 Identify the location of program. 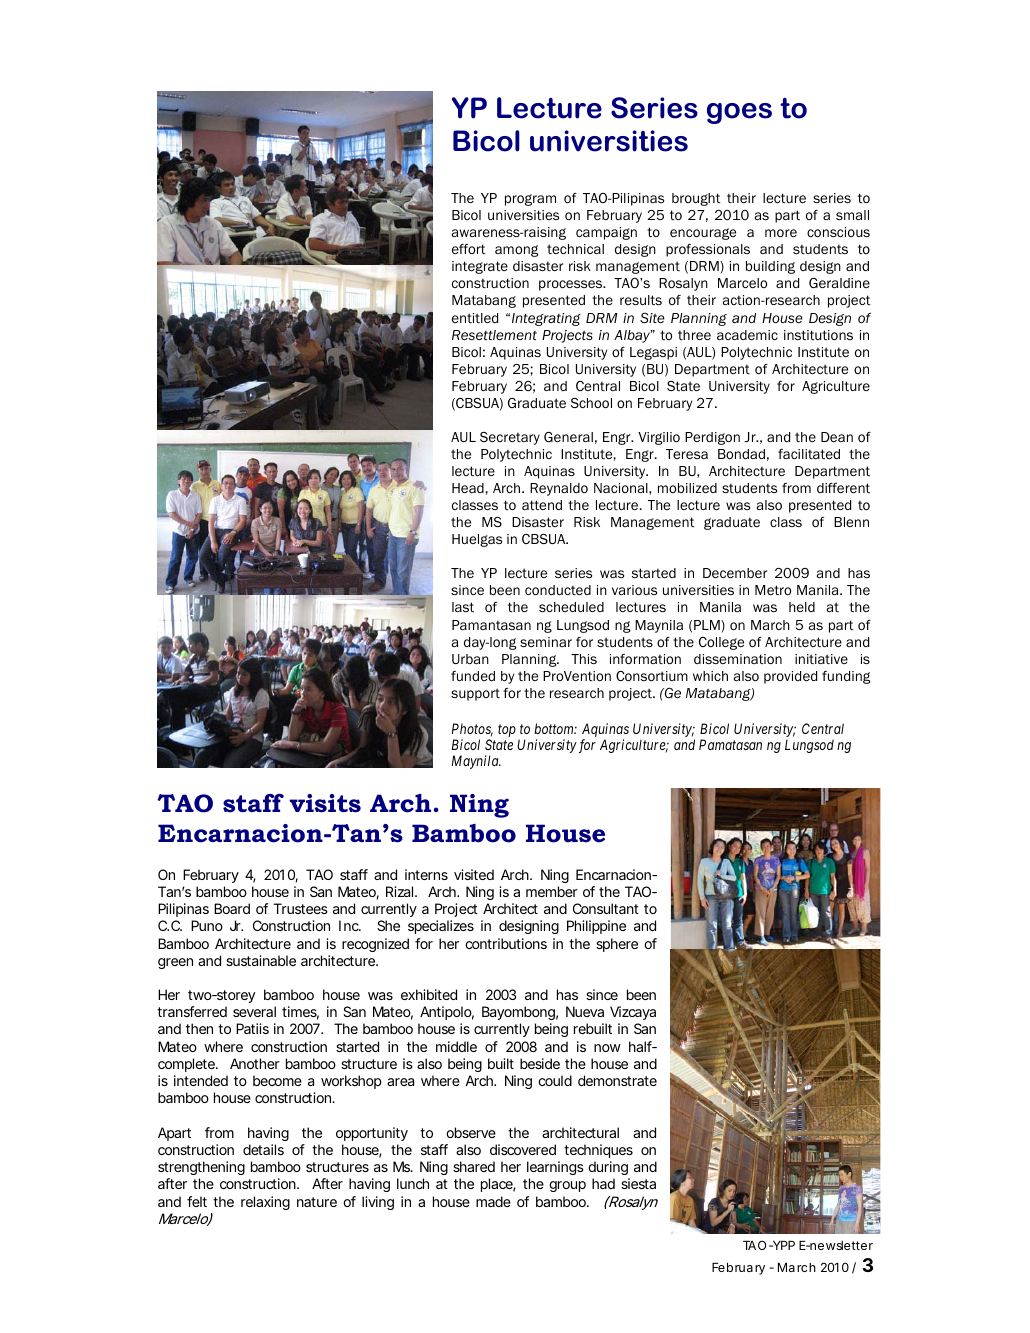
(530, 200).
